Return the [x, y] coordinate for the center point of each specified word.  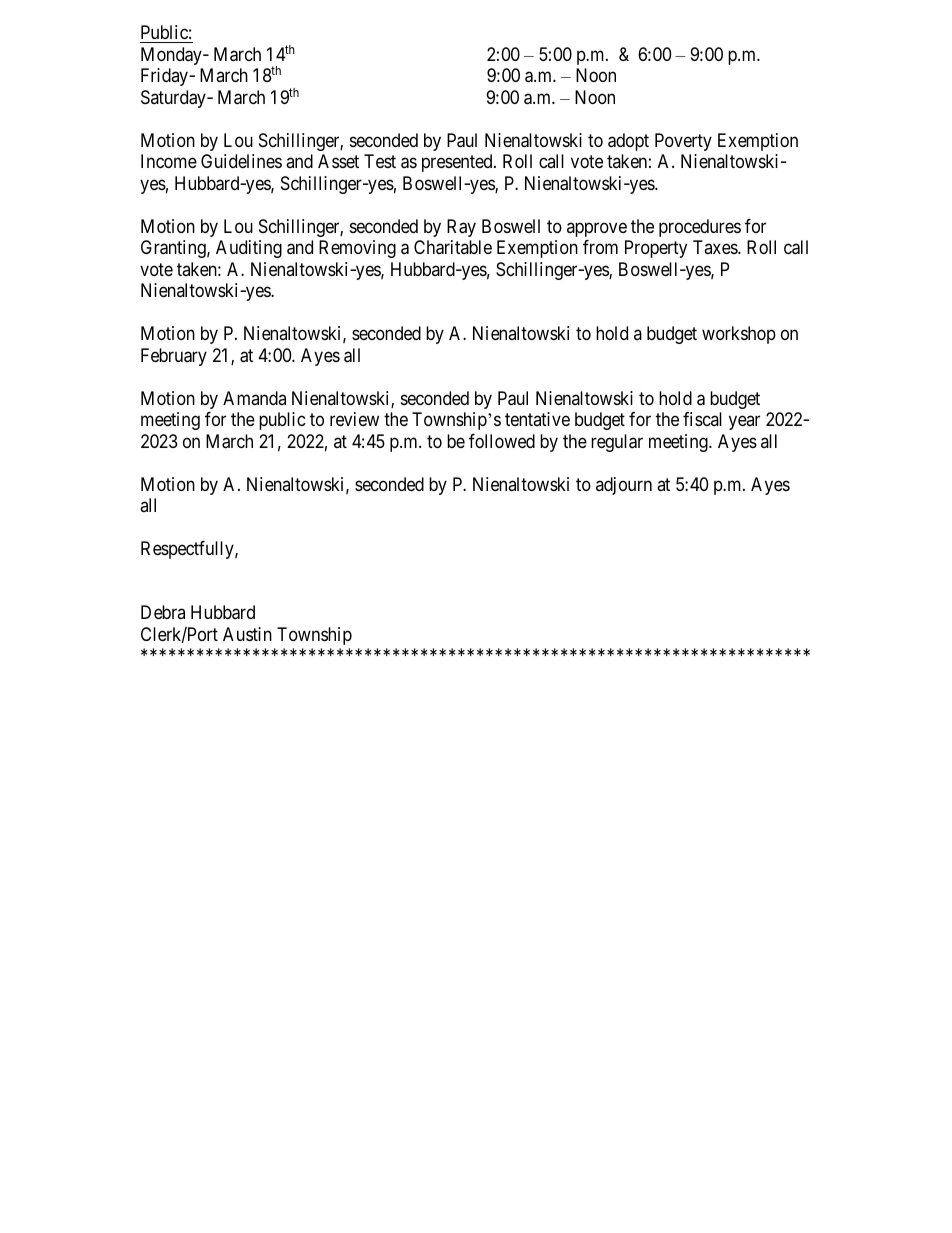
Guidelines [241, 161]
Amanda [254, 398]
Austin [247, 634]
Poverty [683, 142]
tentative [537, 419]
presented [458, 163]
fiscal [702, 419]
